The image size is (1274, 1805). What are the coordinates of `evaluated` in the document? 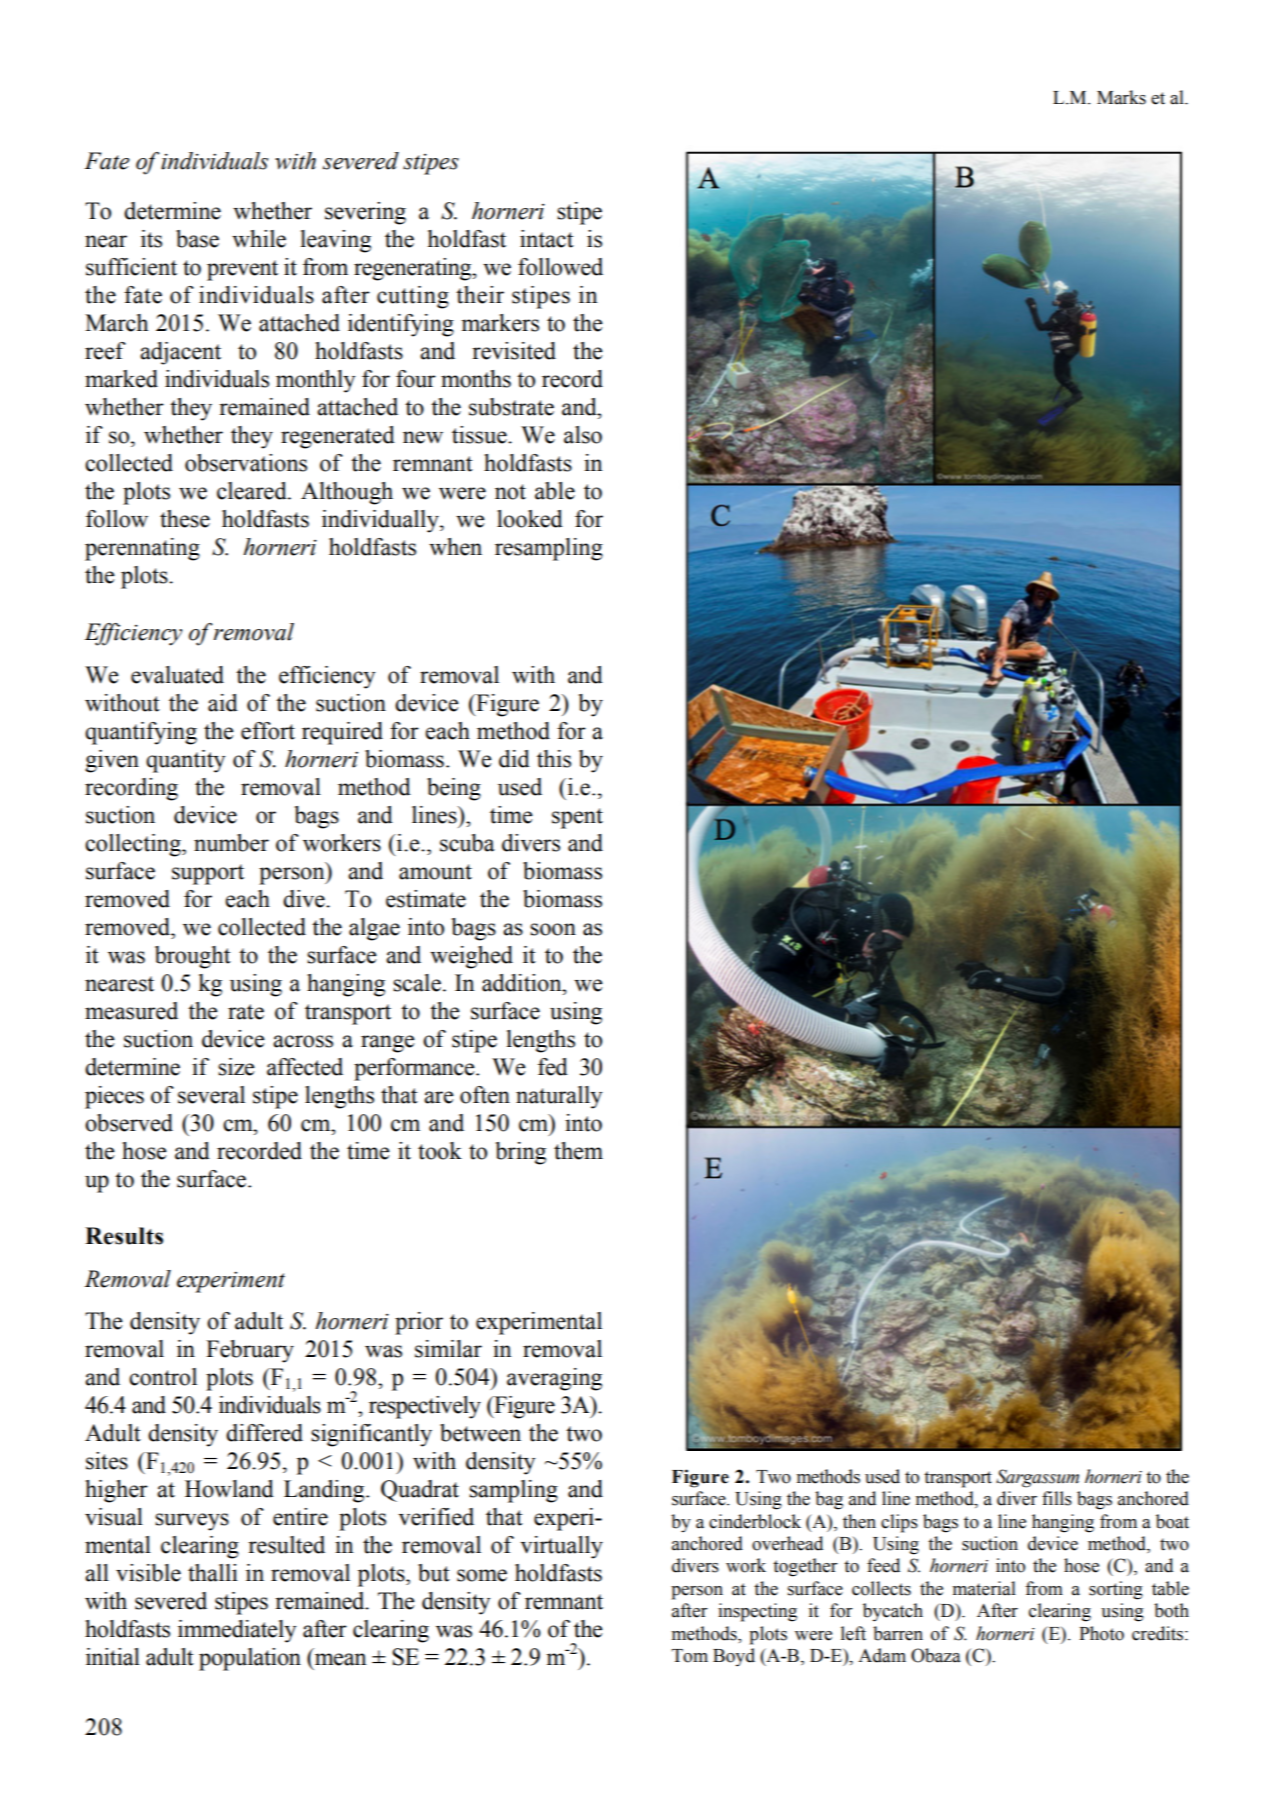 It's located at (177, 675).
